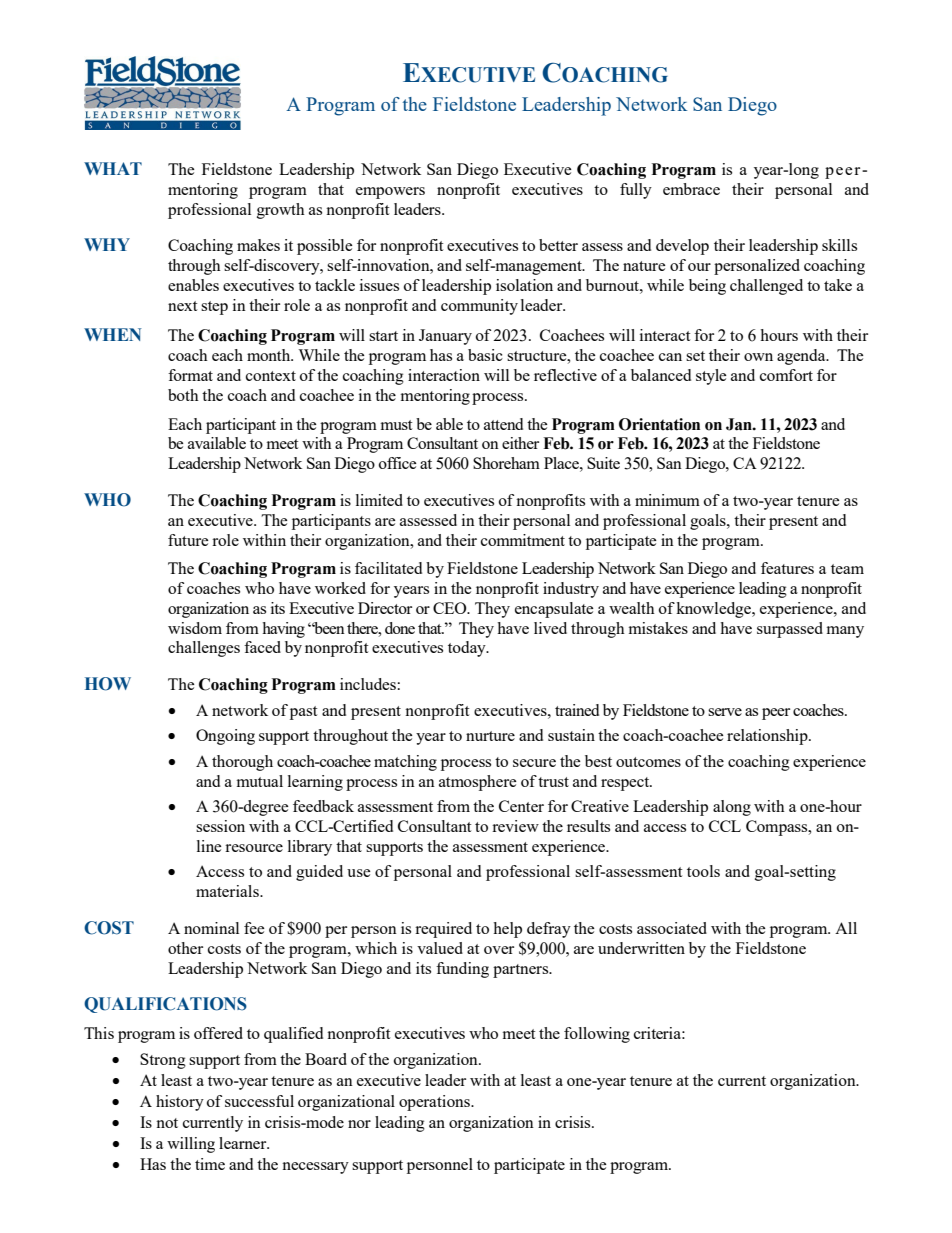 The image size is (952, 1233). I want to click on WHAT, so click(113, 168).
